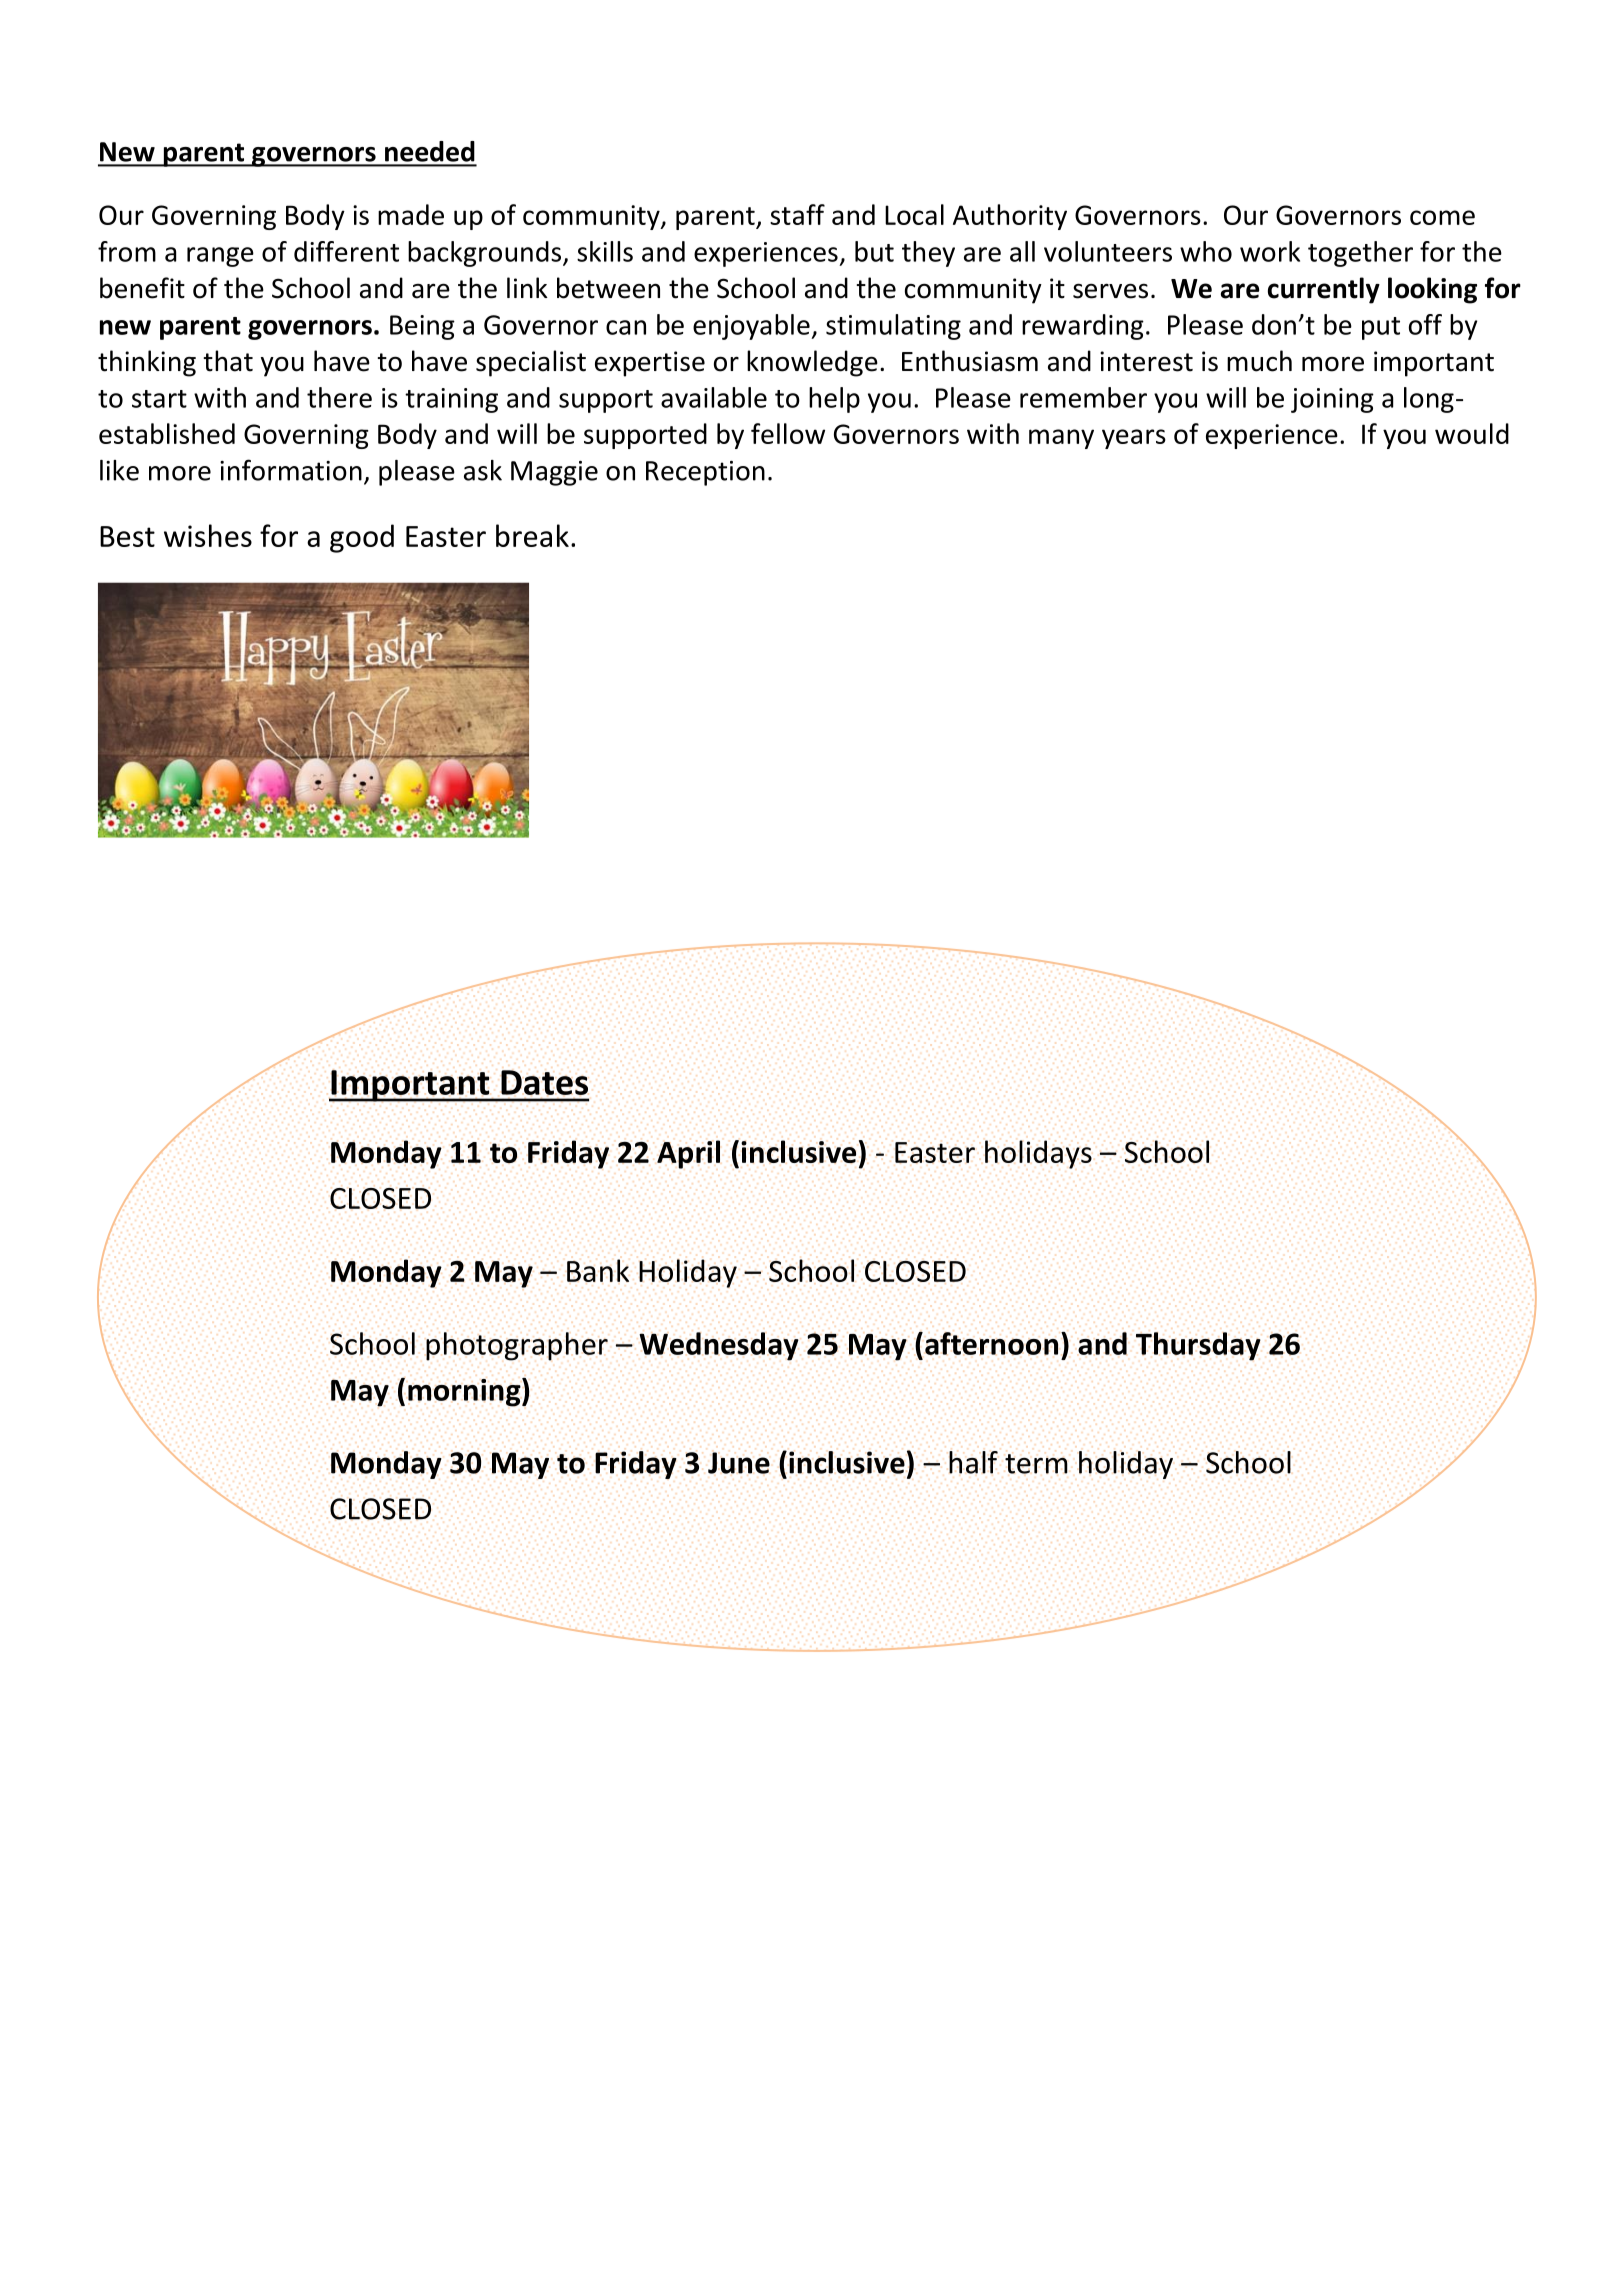 The height and width of the document is (2289, 1619). I want to click on April, so click(688, 1154).
